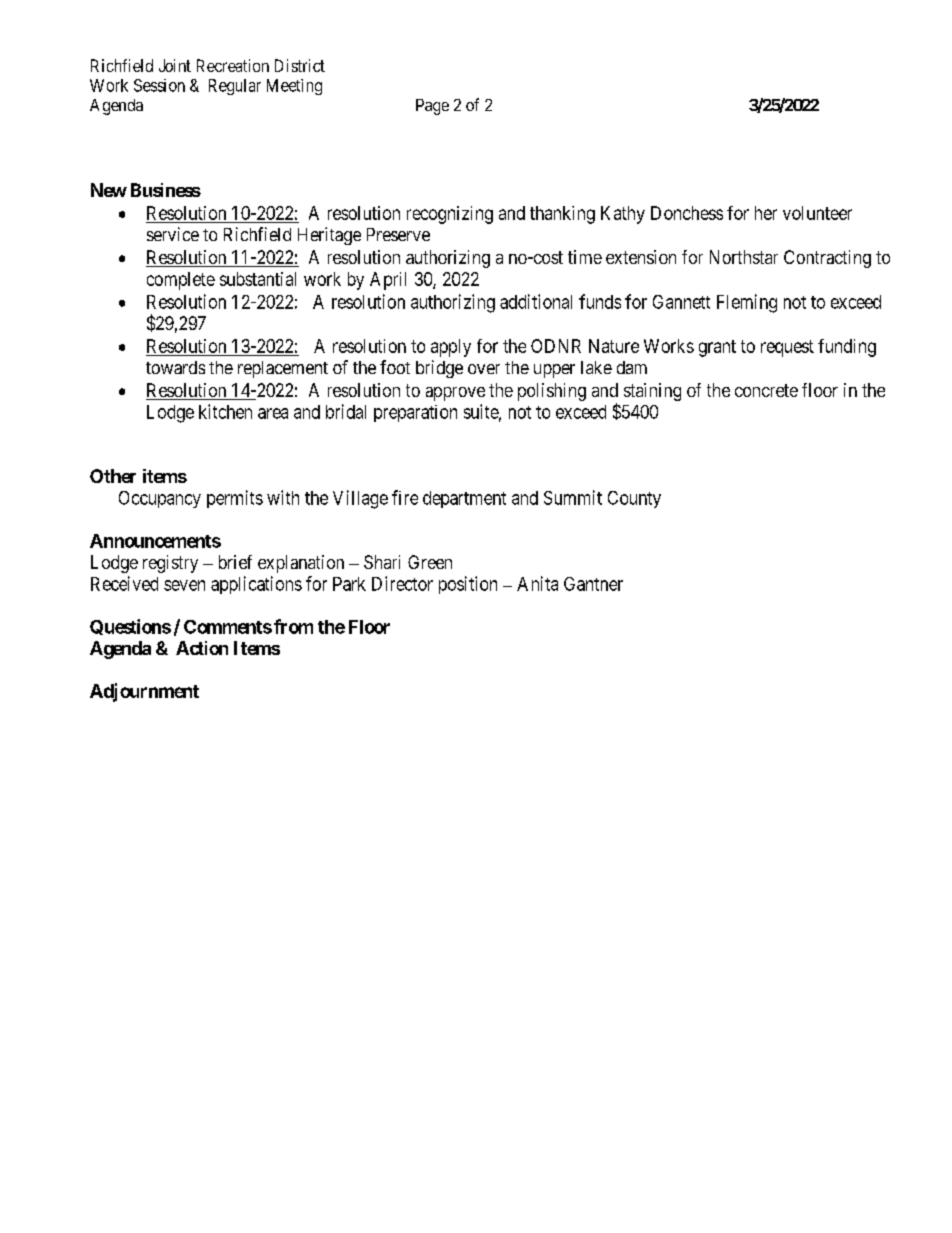 This screenshot has width=952, height=1233. Describe the element at coordinates (634, 499) in the screenshot. I see `County` at that location.
